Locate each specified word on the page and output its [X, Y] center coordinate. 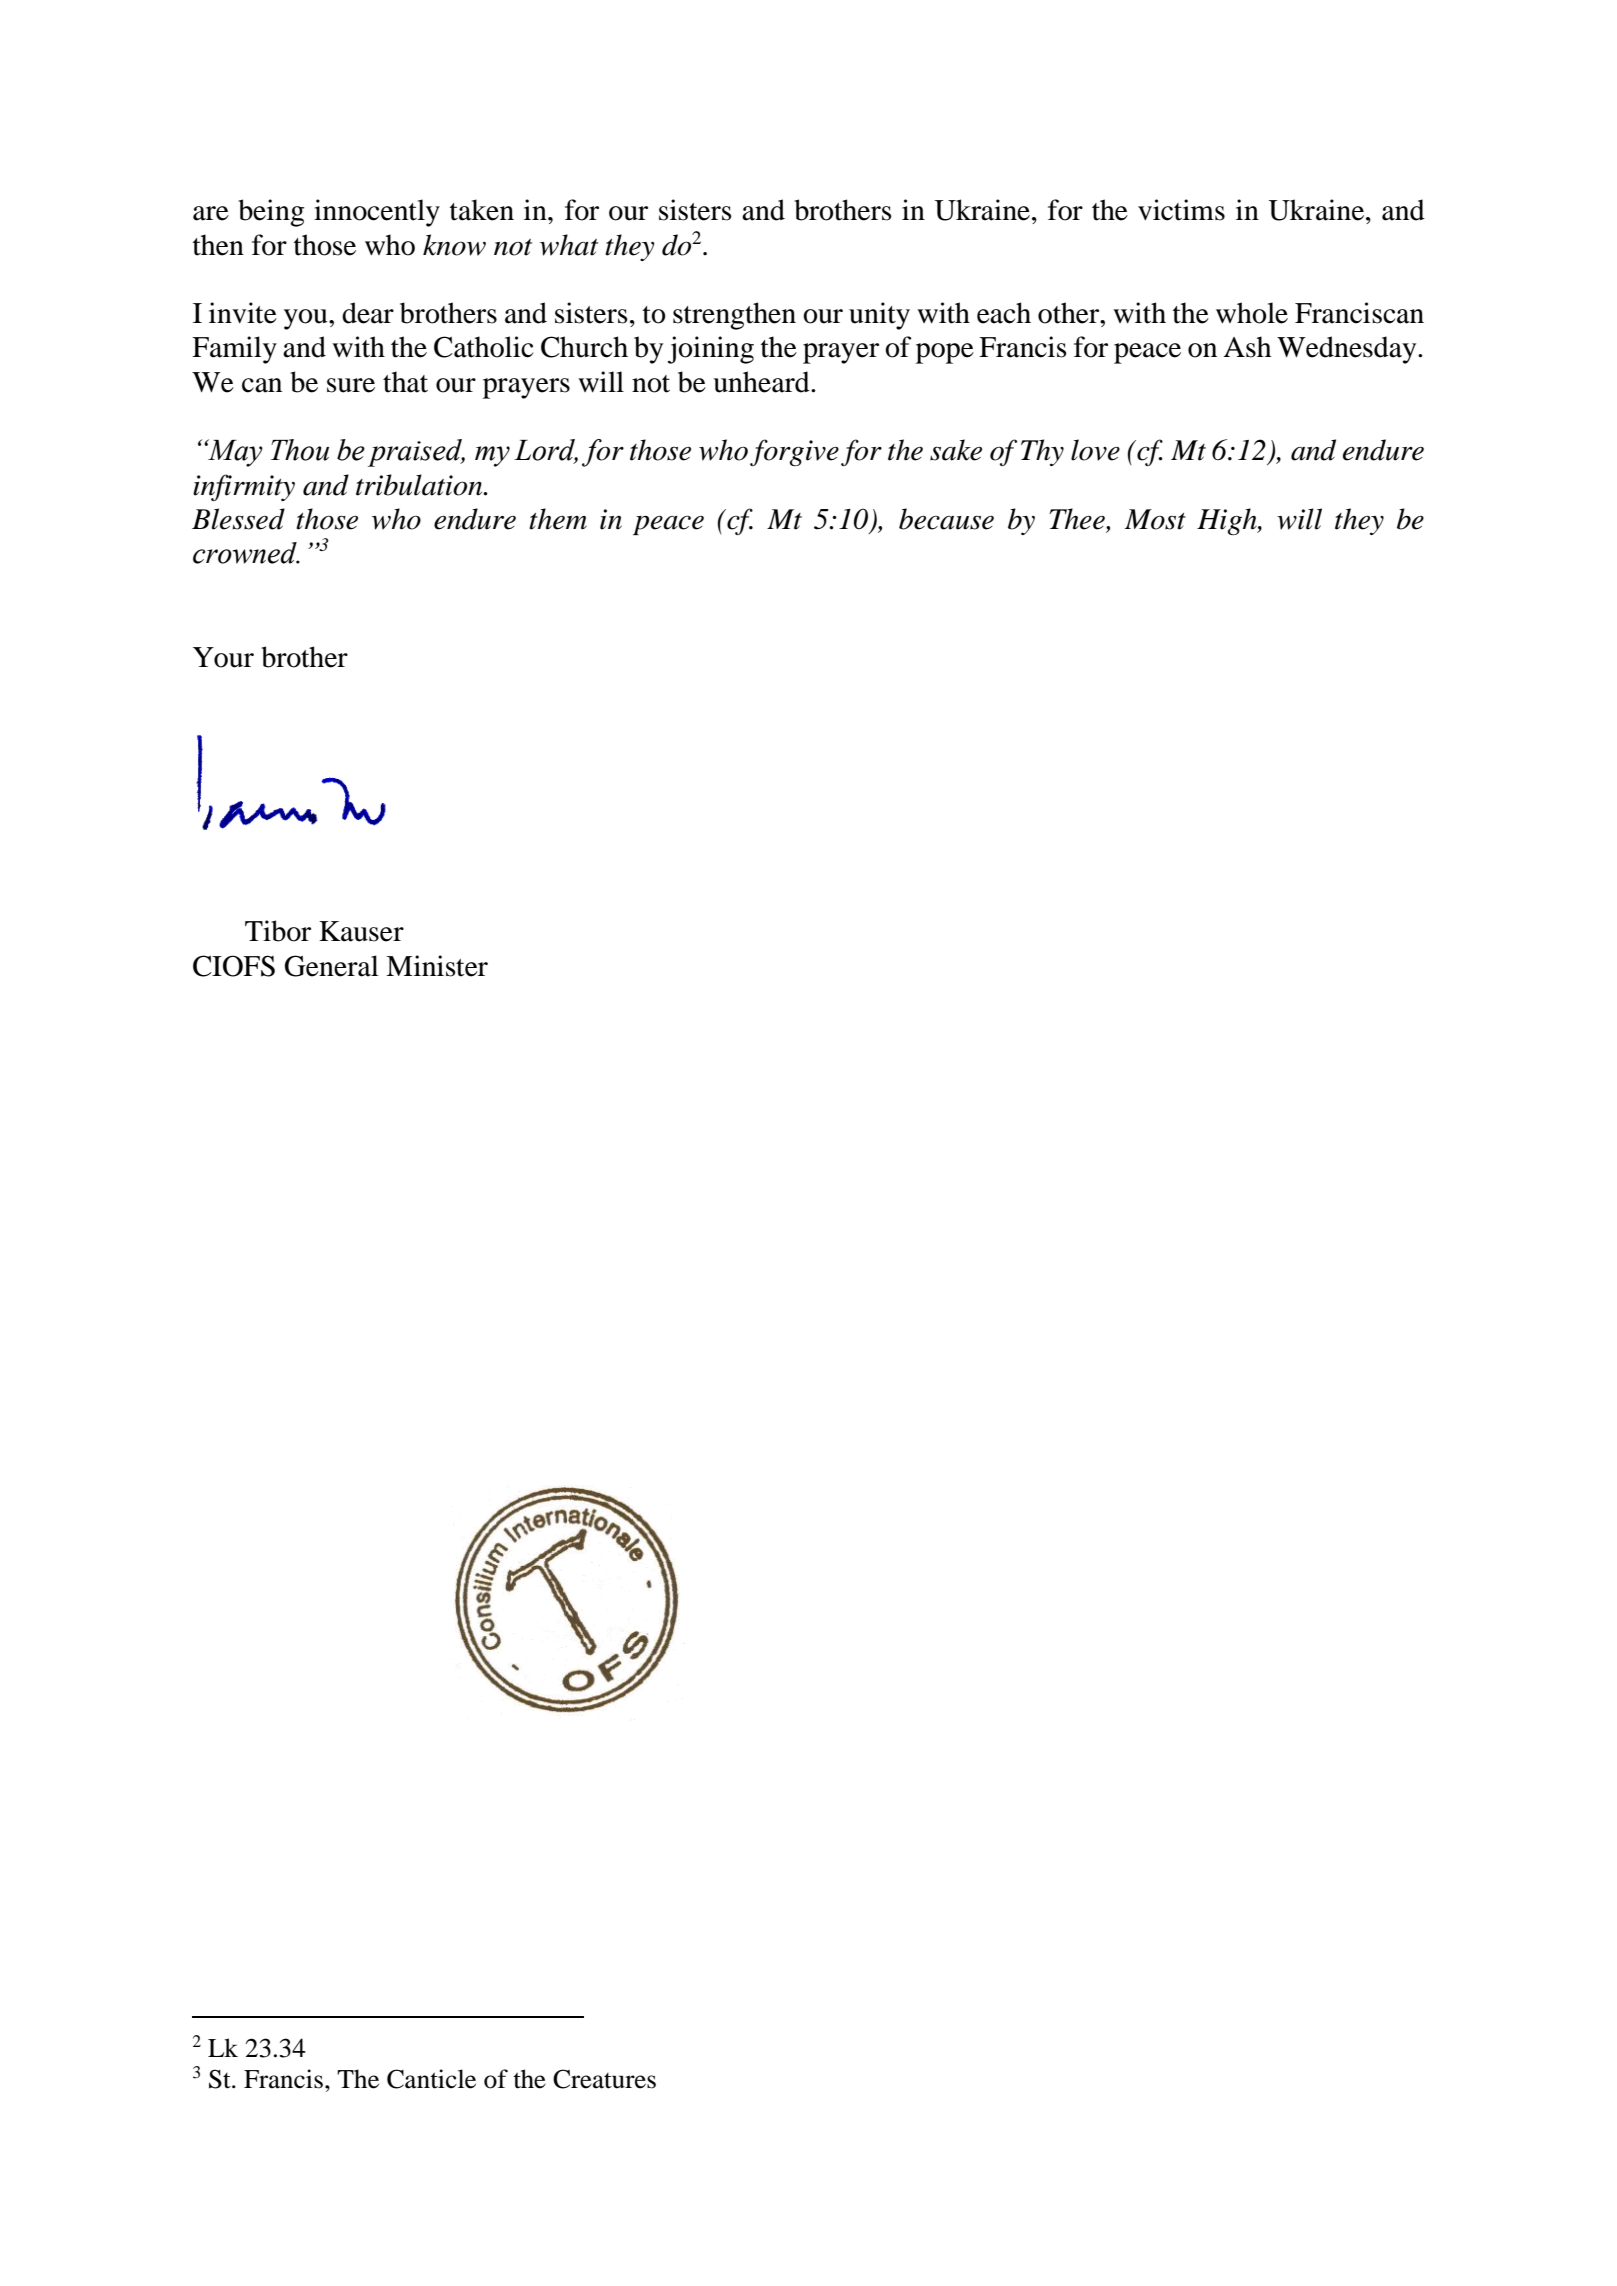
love [1095, 450]
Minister [437, 966]
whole [1252, 313]
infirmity [244, 487]
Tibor [278, 931]
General [332, 966]
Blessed [238, 519]
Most [1155, 519]
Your [223, 657]
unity [879, 316]
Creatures [604, 2079]
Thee [1078, 520]
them [558, 519]
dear [368, 313]
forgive [794, 452]
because [946, 519]
